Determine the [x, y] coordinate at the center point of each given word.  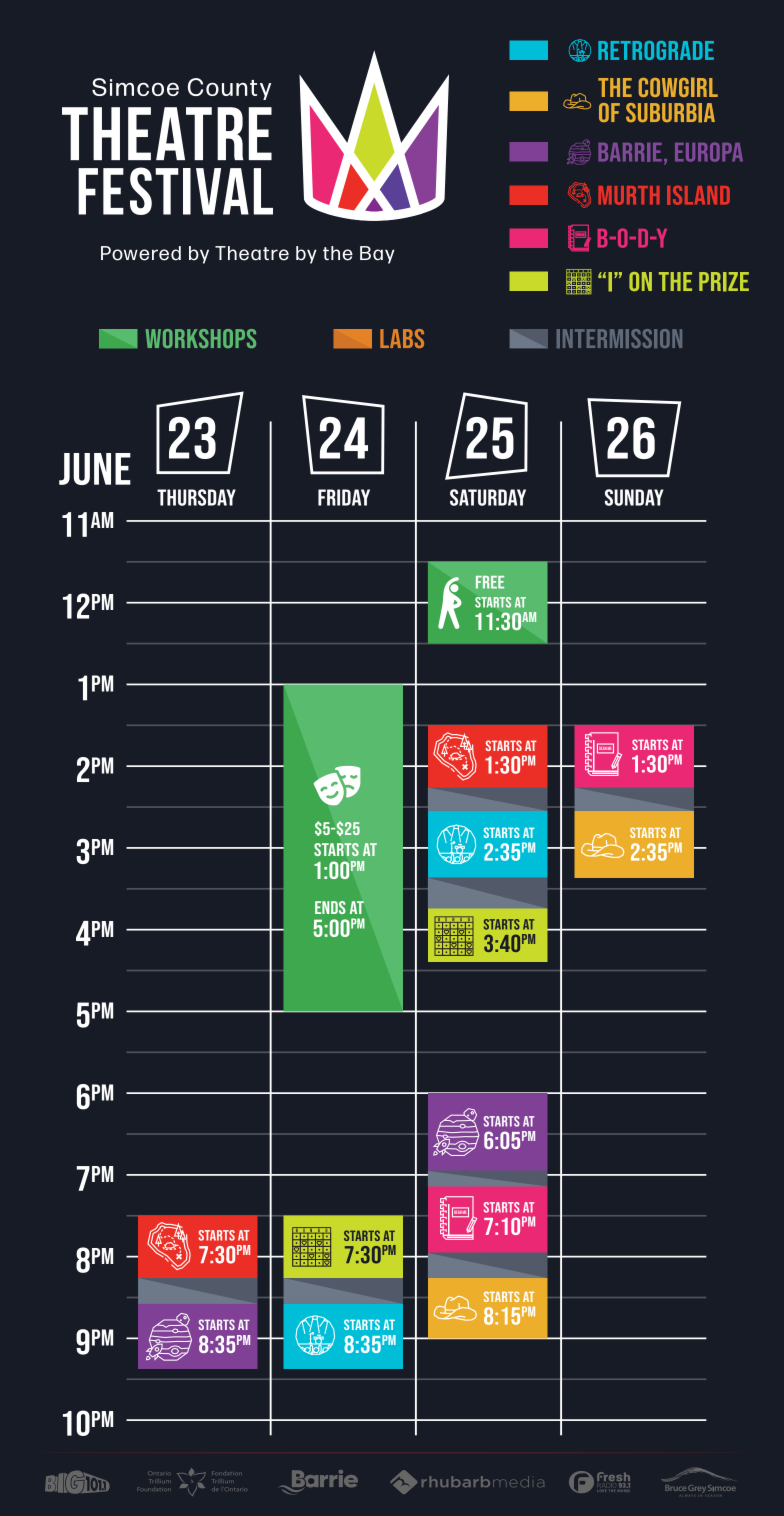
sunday [634, 497]
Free [490, 582]
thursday [196, 497]
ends [330, 907]
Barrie [630, 152]
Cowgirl [678, 87]
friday [344, 497]
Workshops [201, 338]
